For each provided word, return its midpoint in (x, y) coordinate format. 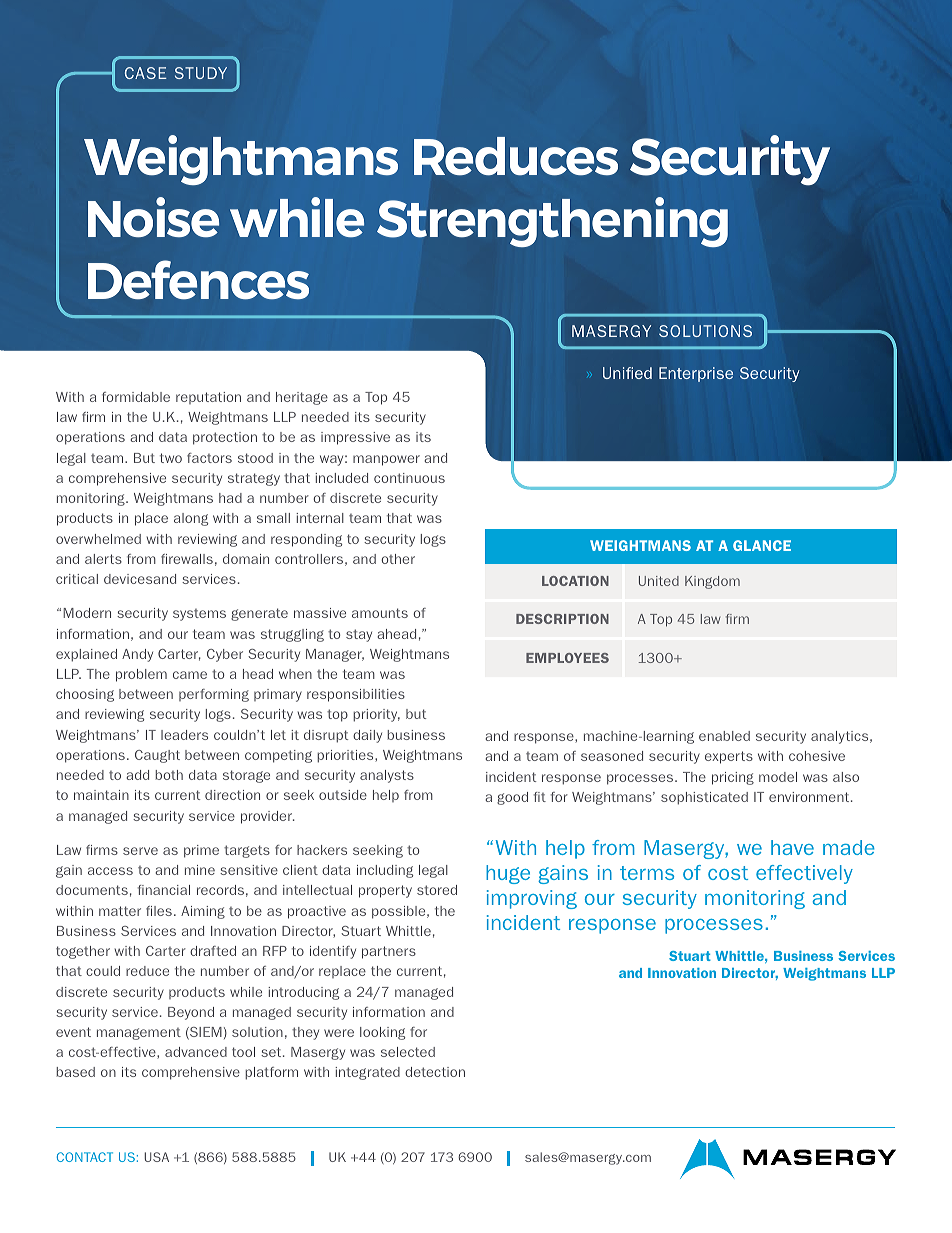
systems (199, 615)
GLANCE (762, 545)
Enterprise (696, 374)
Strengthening (552, 222)
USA (156, 1157)
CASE (146, 73)
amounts (380, 613)
